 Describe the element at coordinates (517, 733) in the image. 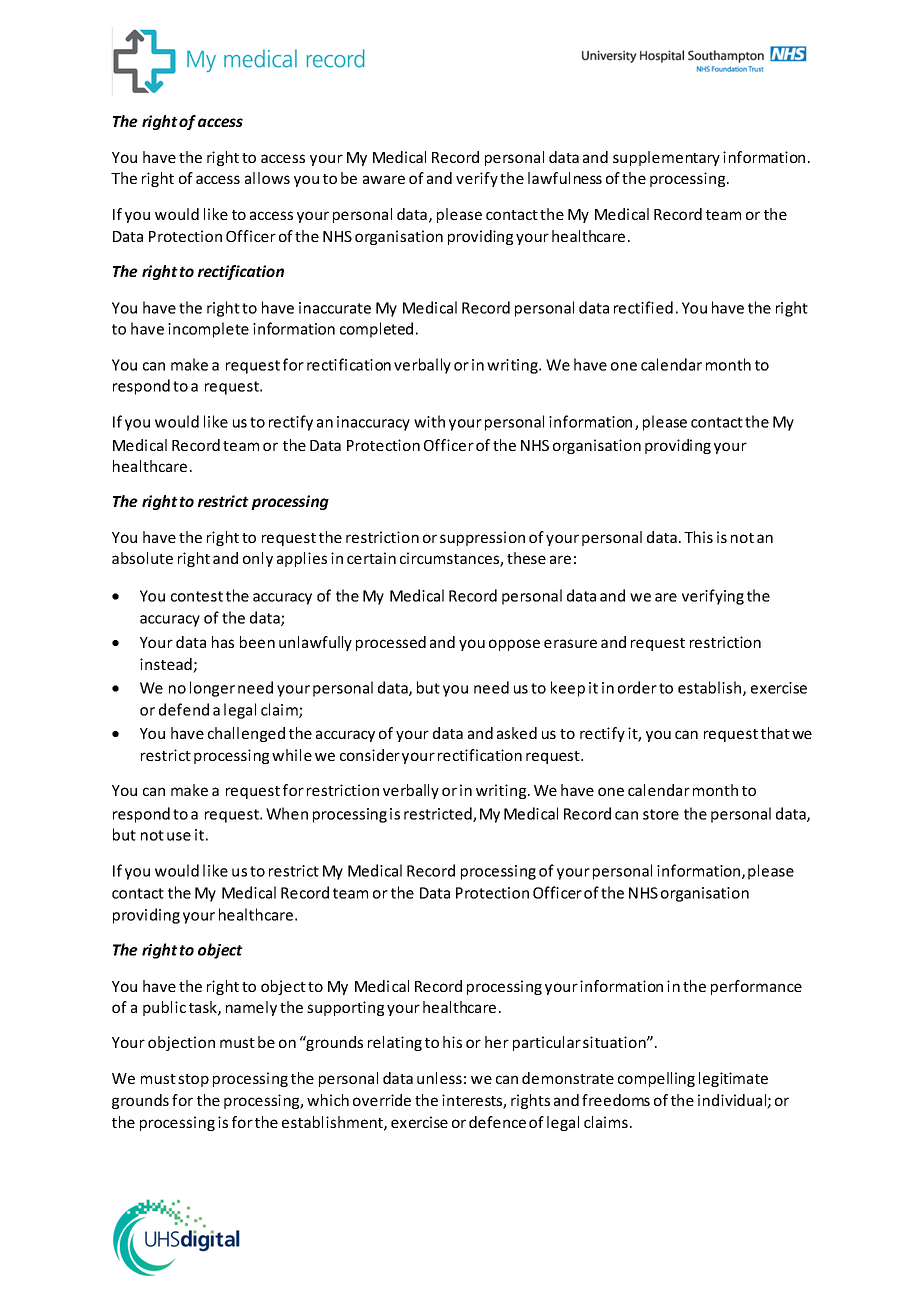

I see `asked` at that location.
